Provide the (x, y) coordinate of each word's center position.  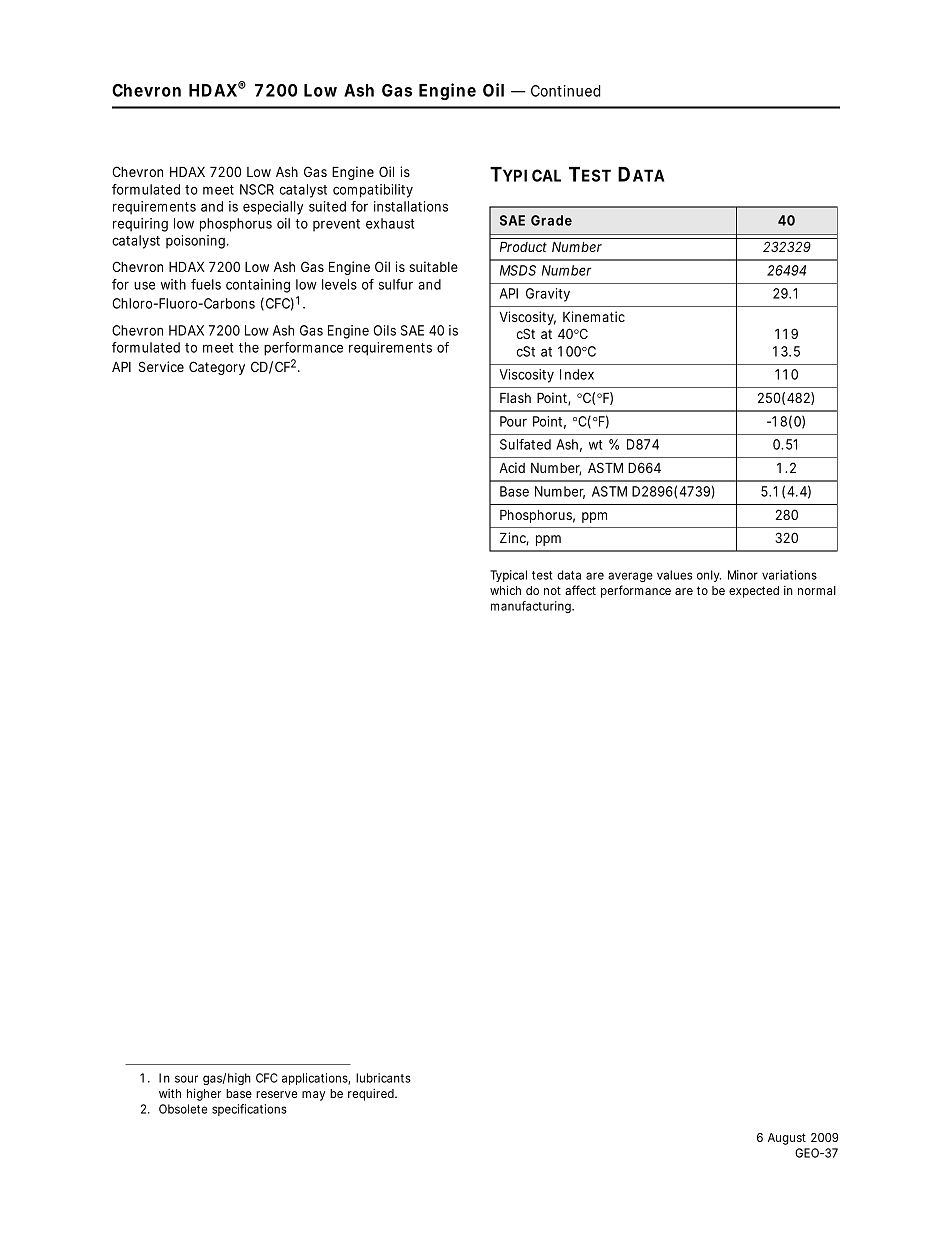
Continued (566, 91)
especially (273, 208)
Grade (551, 220)
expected (754, 592)
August (787, 1139)
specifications (249, 1110)
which (505, 590)
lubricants (383, 1078)
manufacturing (532, 607)
